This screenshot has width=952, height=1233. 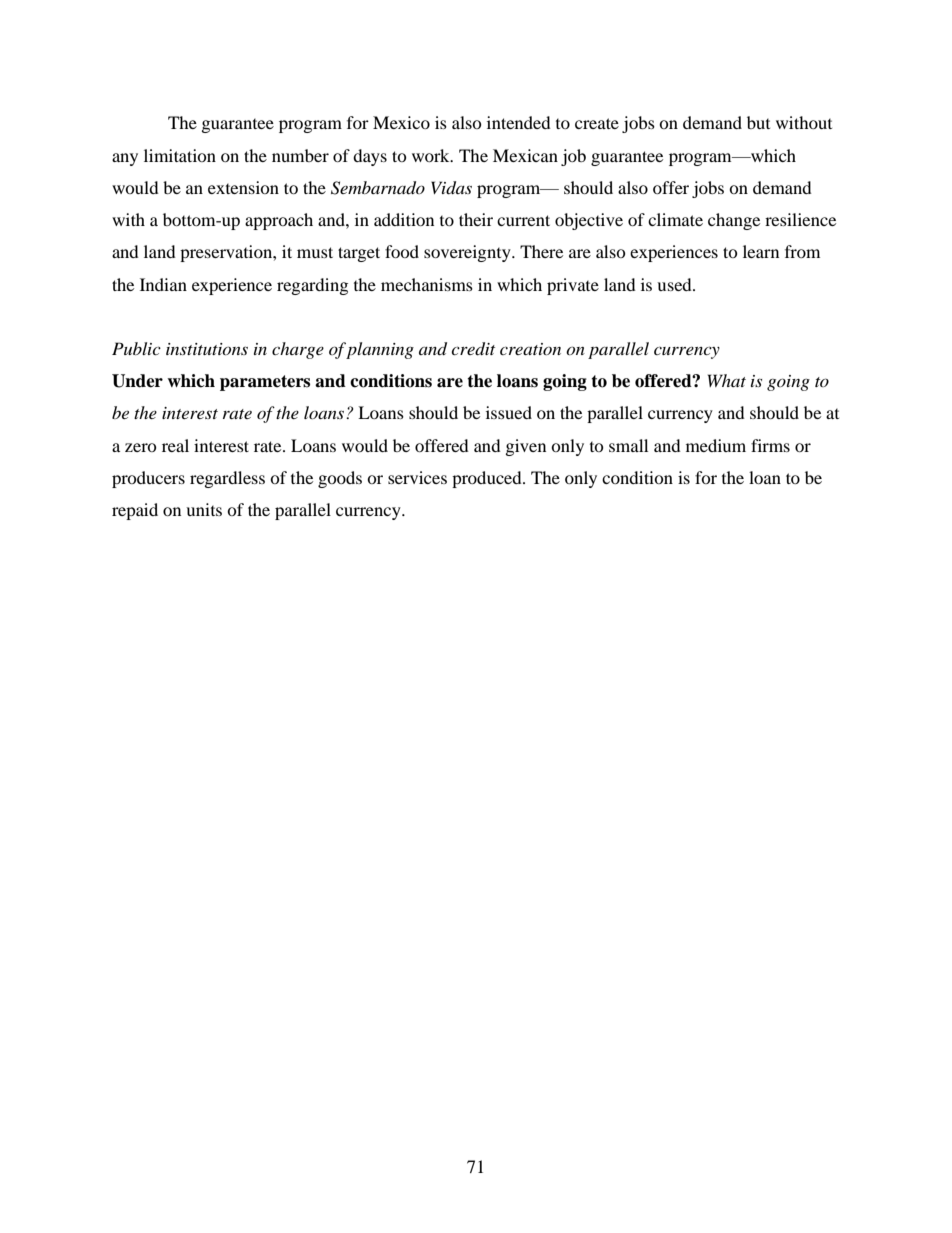 What do you see at coordinates (265, 383) in the screenshot?
I see `parameters` at bounding box center [265, 383].
